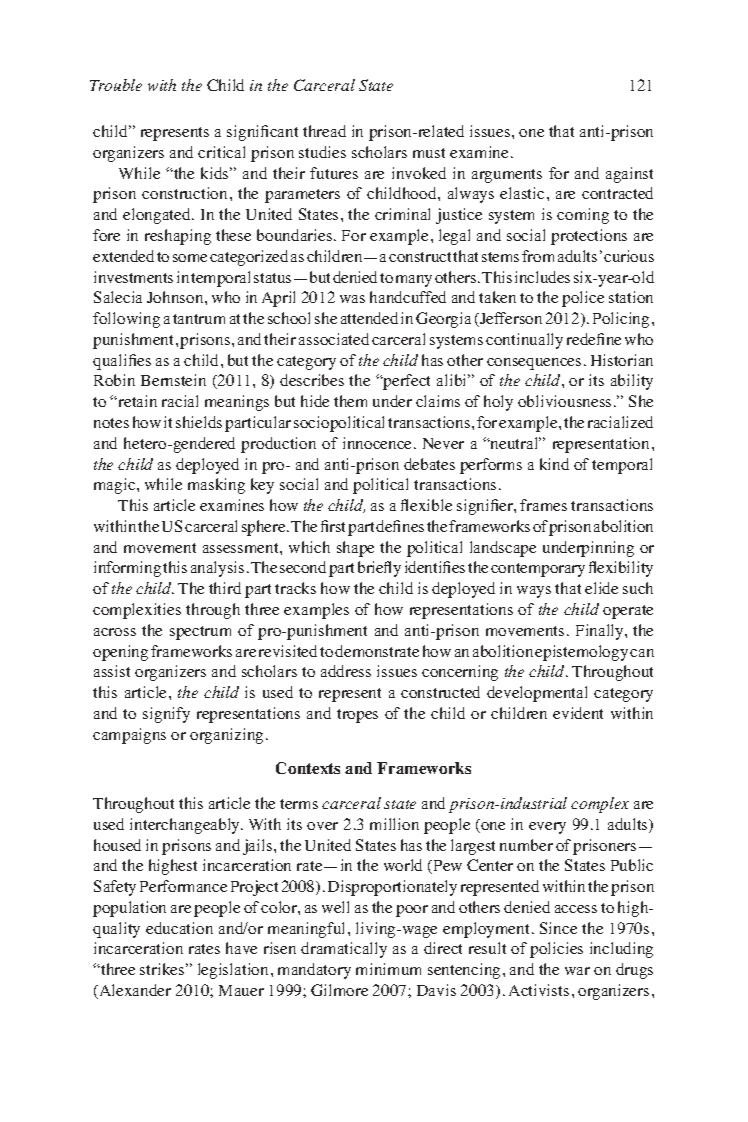  I want to click on minimum, so click(388, 969).
